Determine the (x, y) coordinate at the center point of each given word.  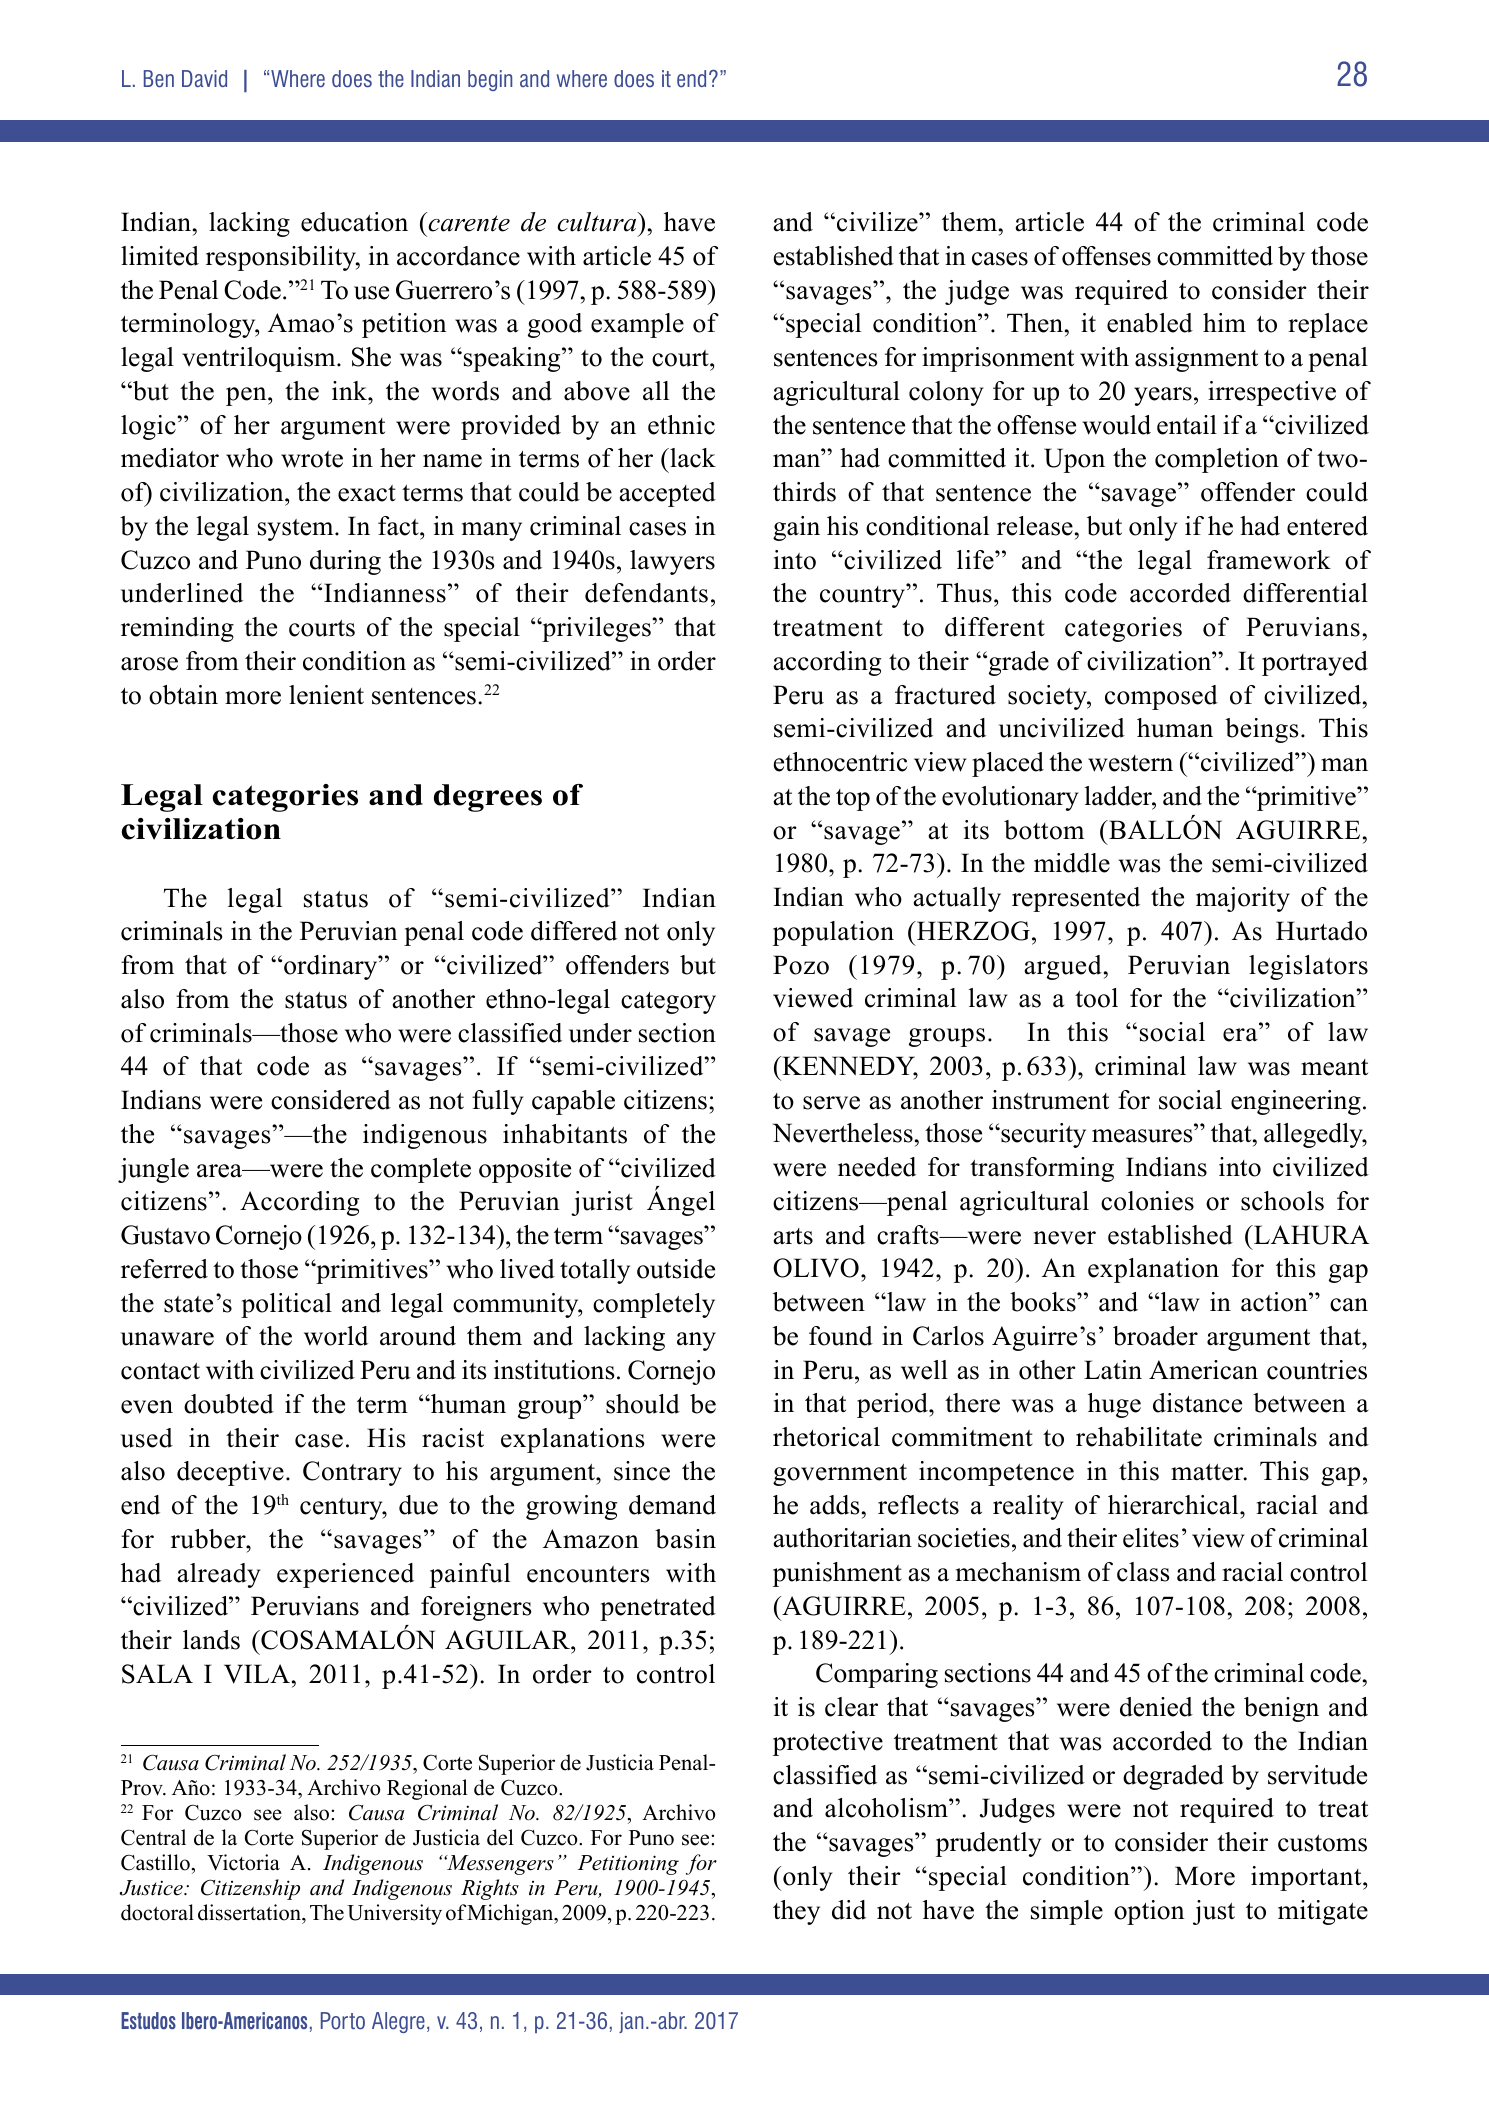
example (637, 325)
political (286, 1305)
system (297, 530)
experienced (345, 1575)
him (1224, 322)
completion (1217, 460)
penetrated (658, 1608)
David (204, 78)
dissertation (250, 1912)
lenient (326, 695)
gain (796, 528)
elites (1151, 1538)
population (833, 933)
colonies (1147, 1201)
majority (1243, 899)
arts (793, 1236)
